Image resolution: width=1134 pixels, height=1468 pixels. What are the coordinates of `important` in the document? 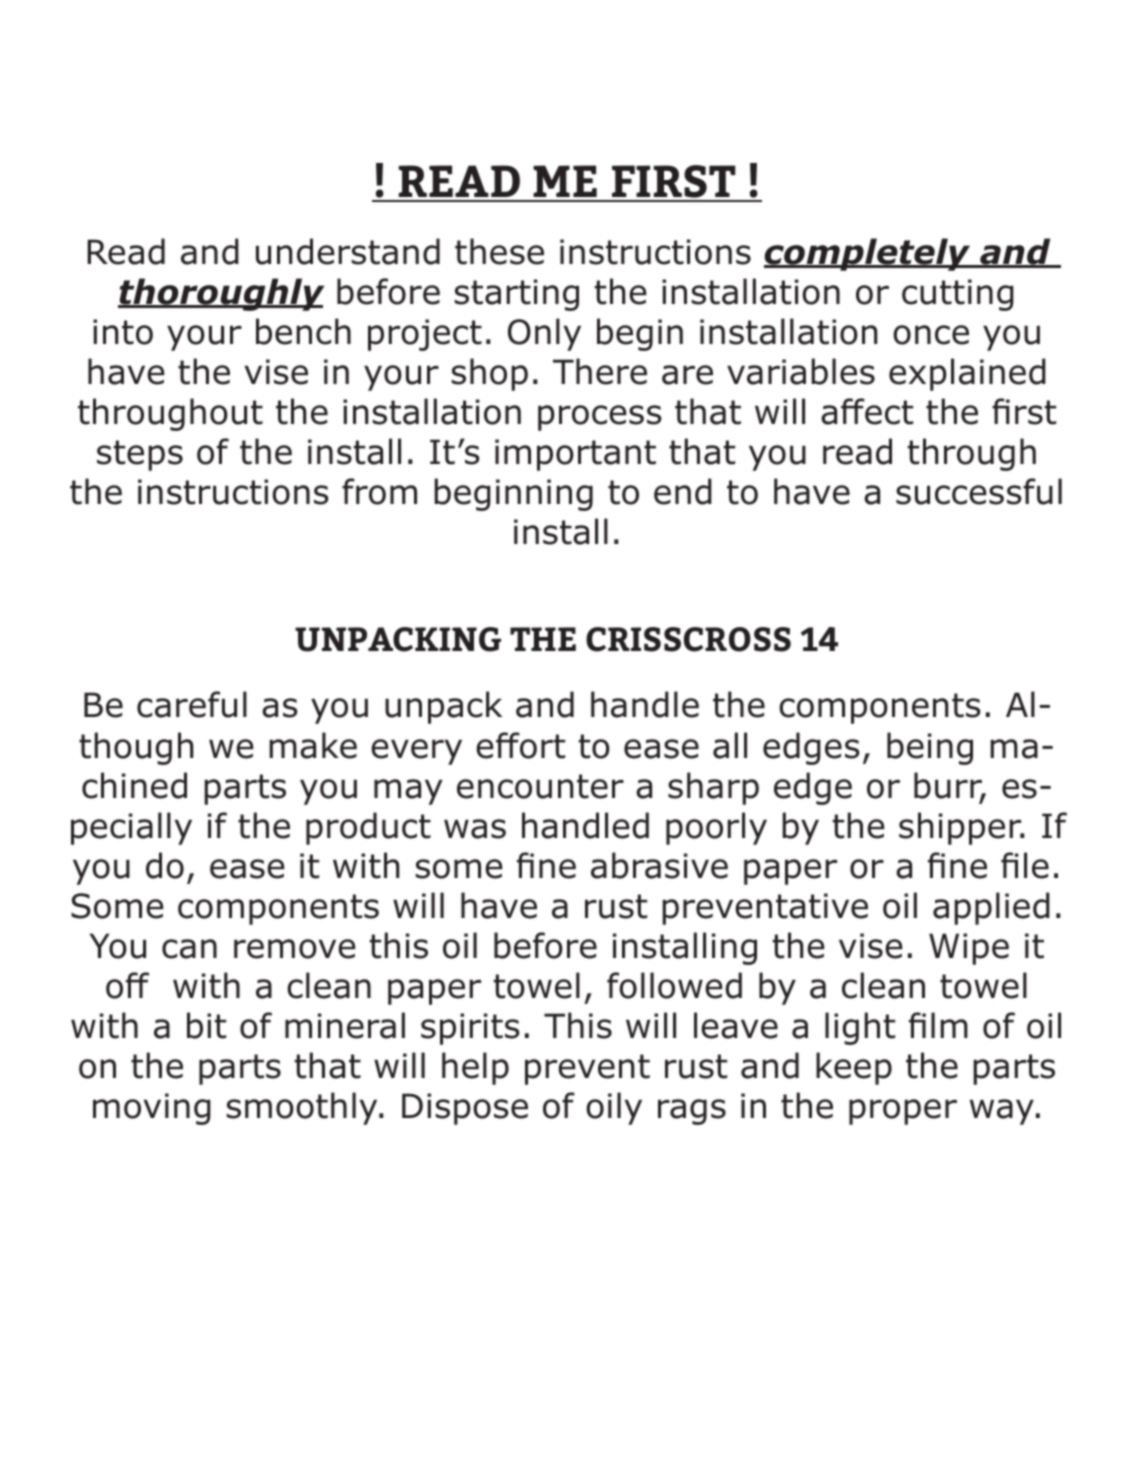 It's located at (575, 455).
